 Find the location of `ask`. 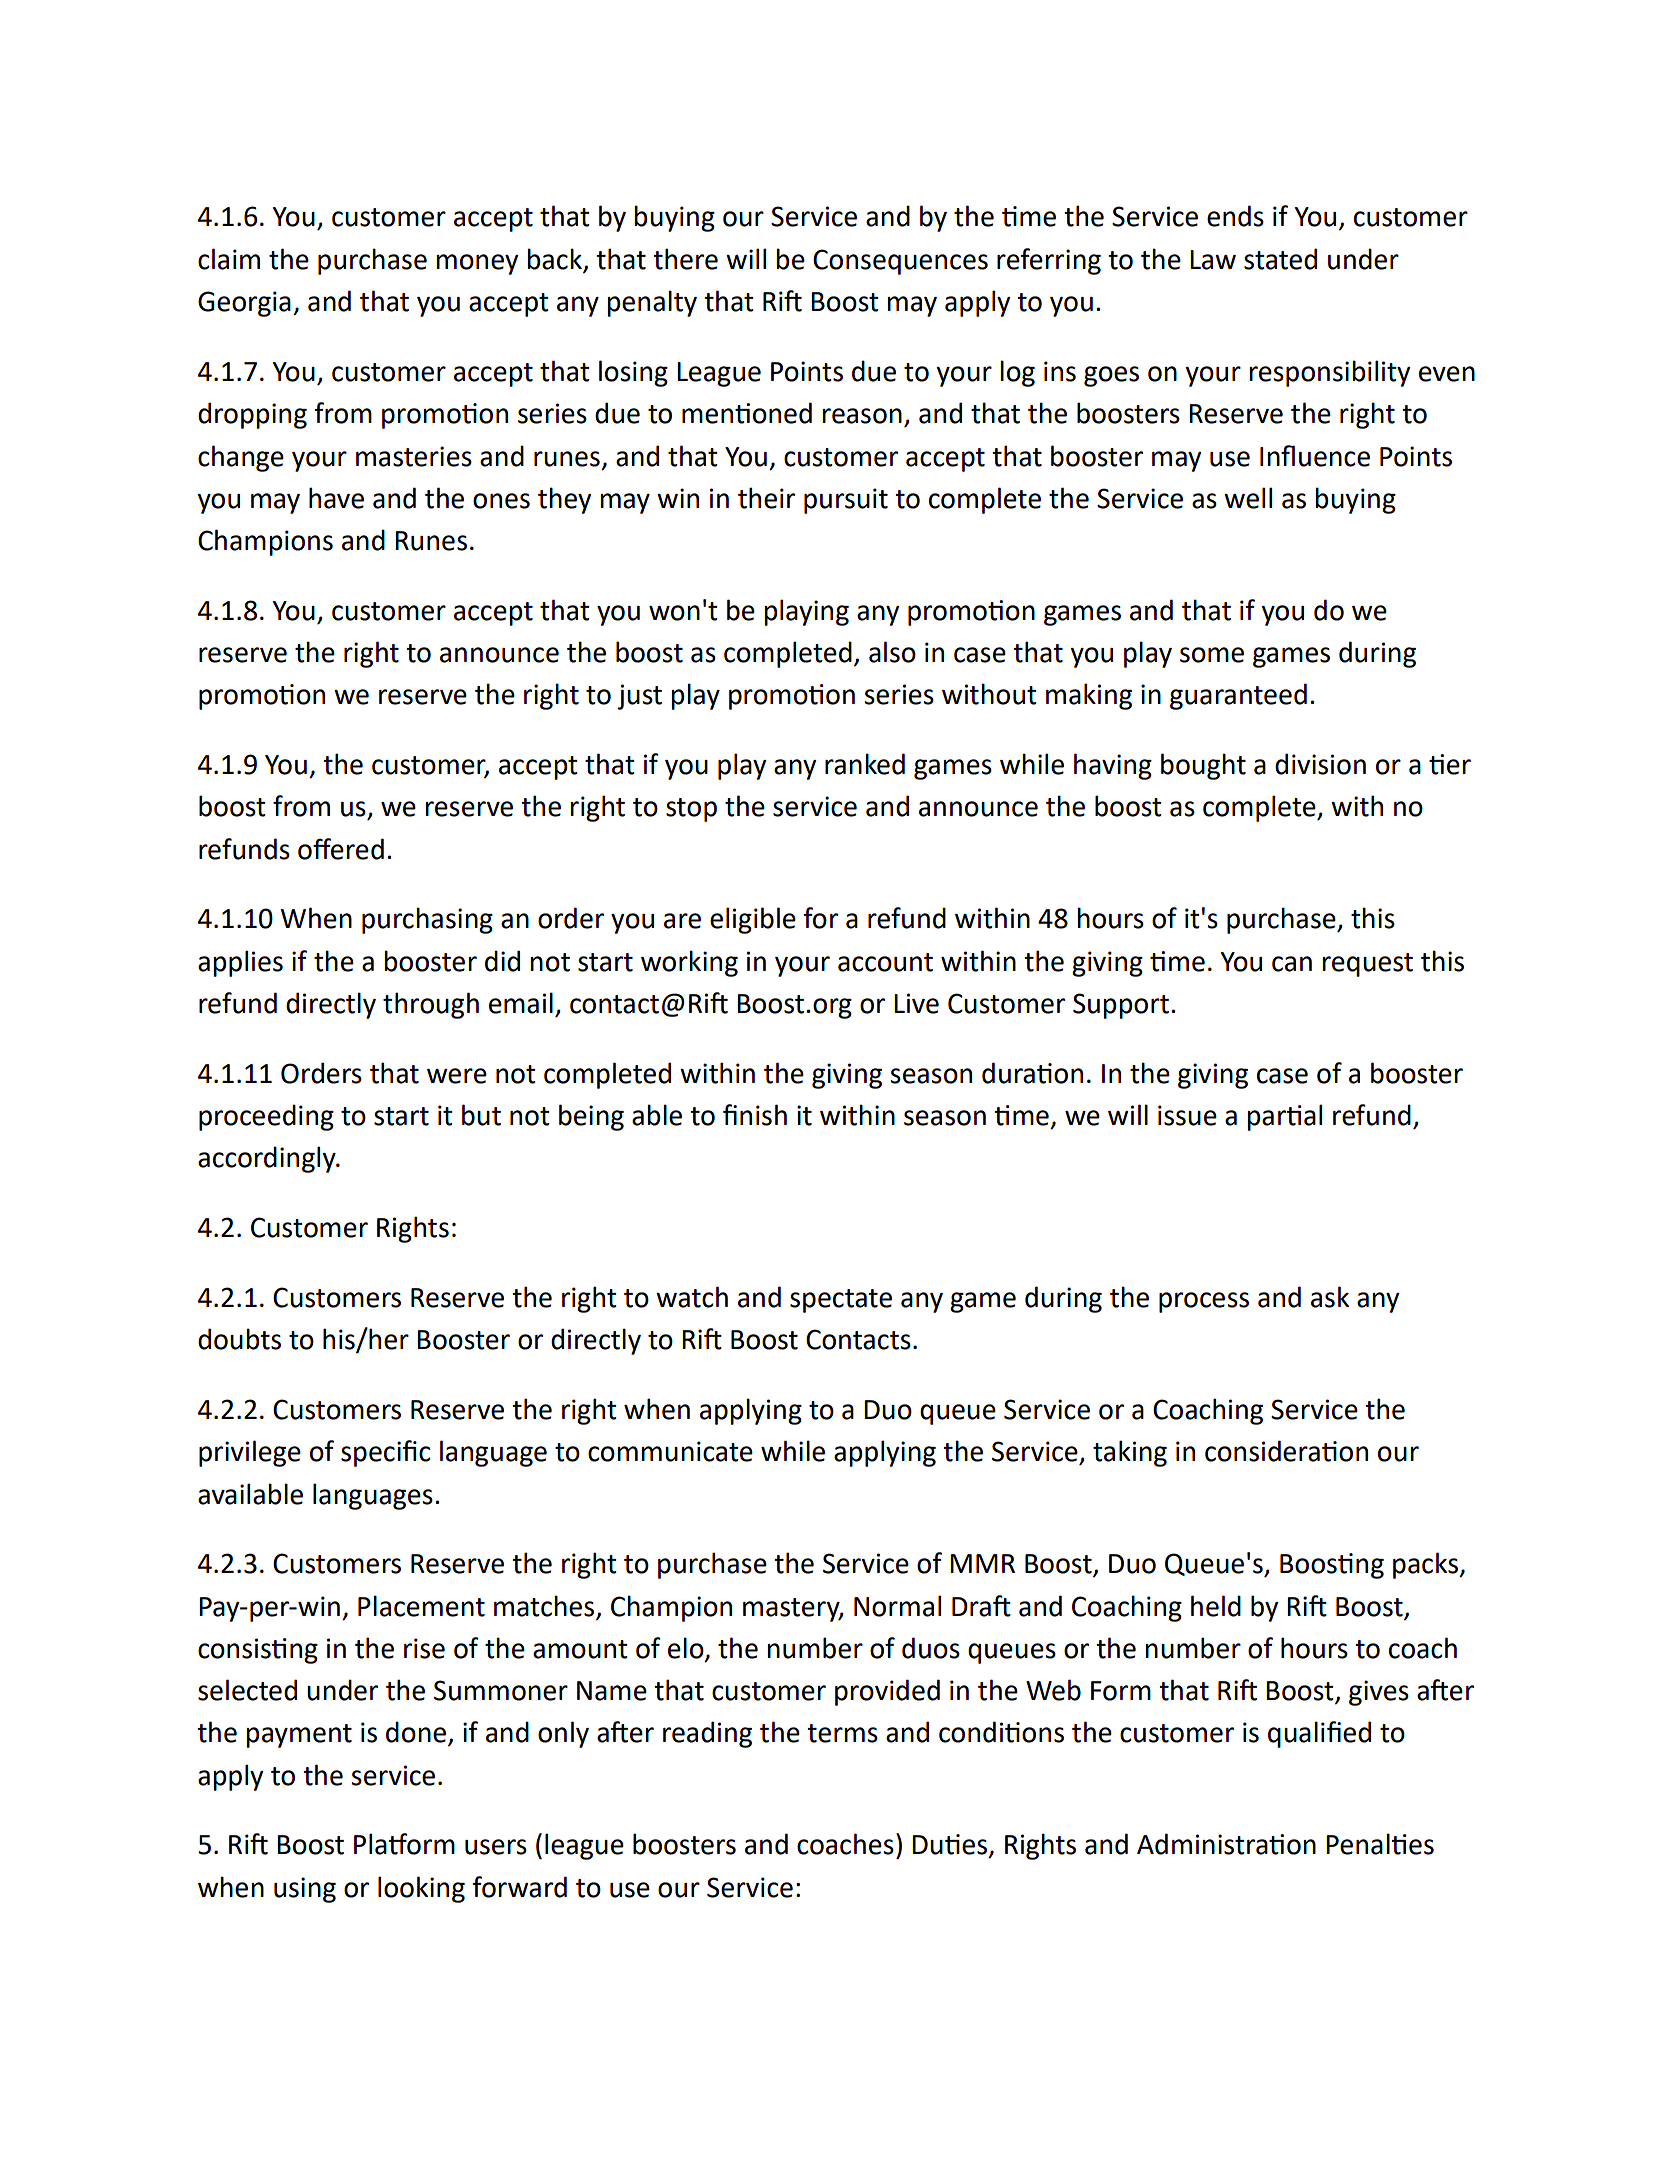

ask is located at coordinates (1330, 1297).
